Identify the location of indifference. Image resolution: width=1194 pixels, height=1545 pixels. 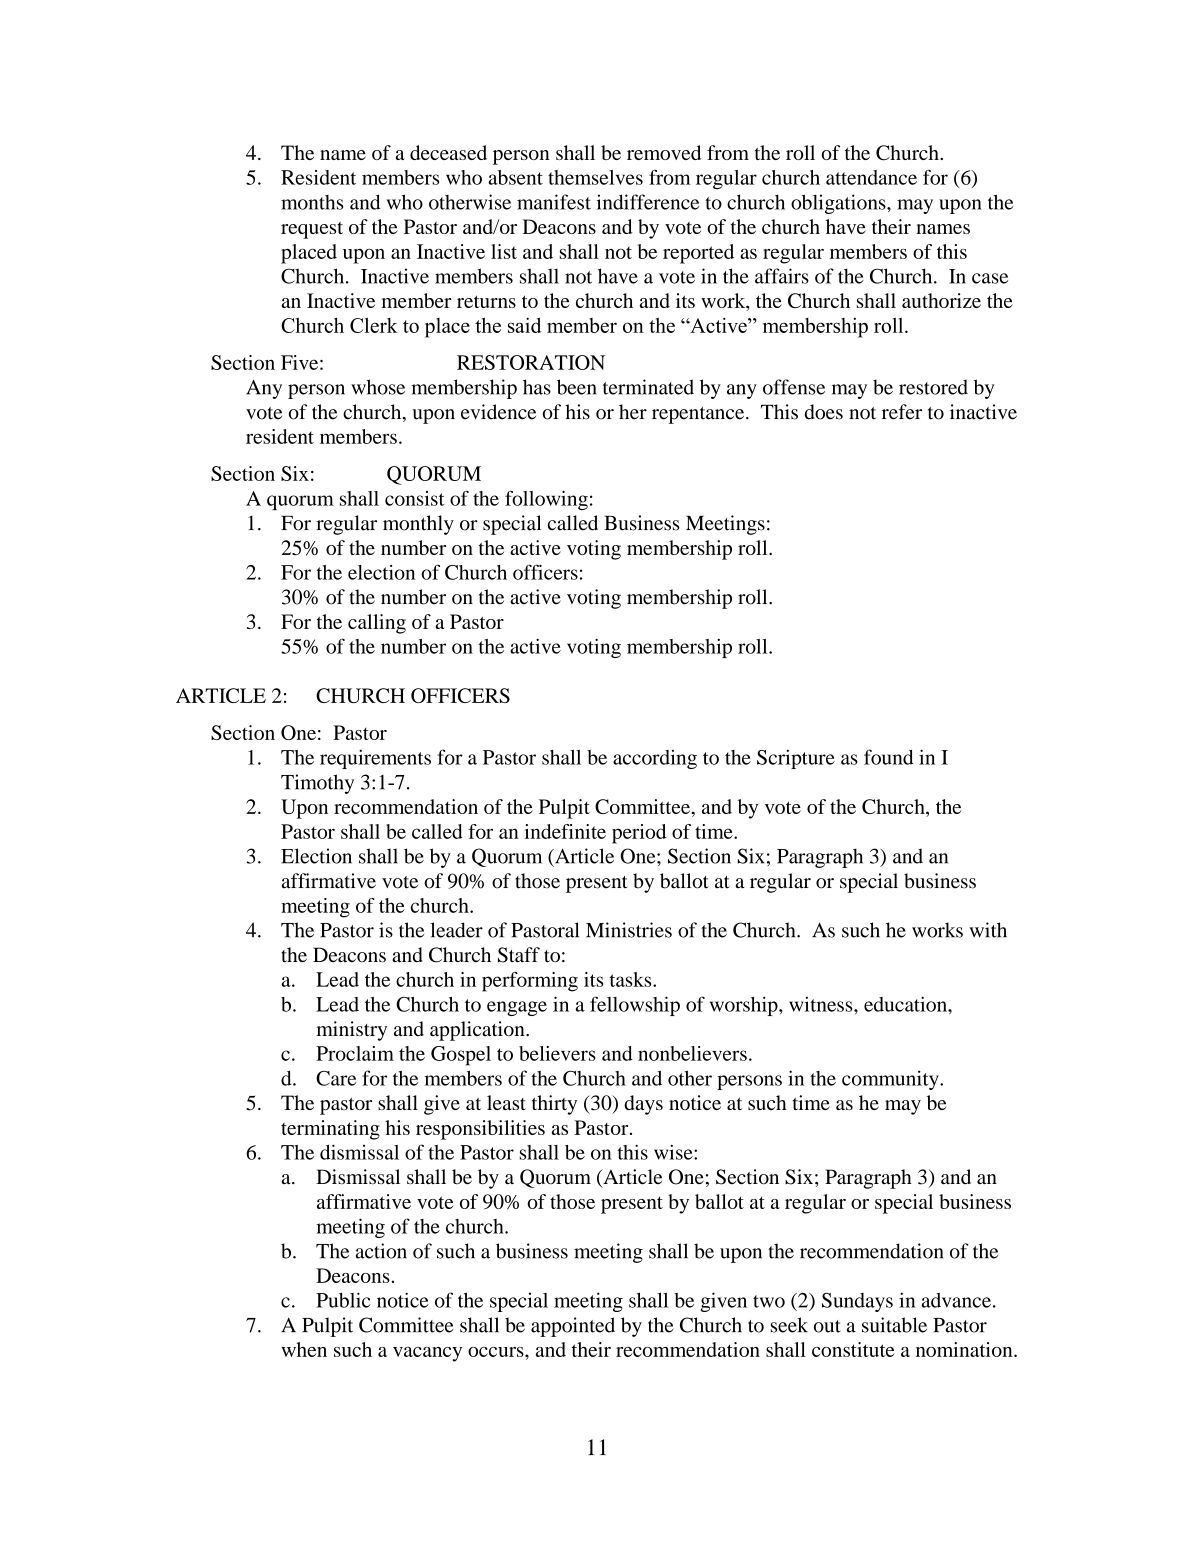
(648, 202).
